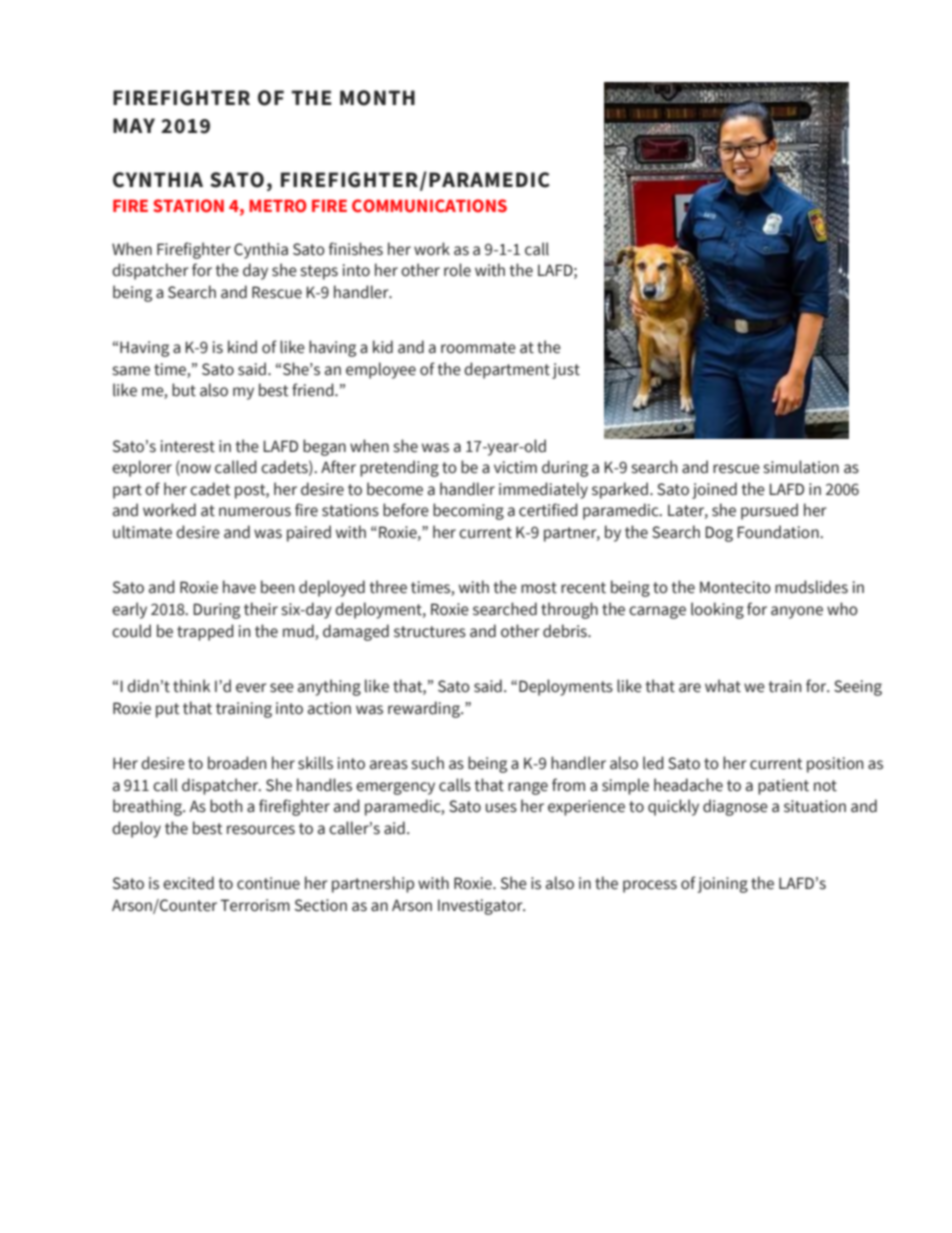 This image has height=1233, width=952. What do you see at coordinates (188, 883) in the image?
I see `excited` at bounding box center [188, 883].
